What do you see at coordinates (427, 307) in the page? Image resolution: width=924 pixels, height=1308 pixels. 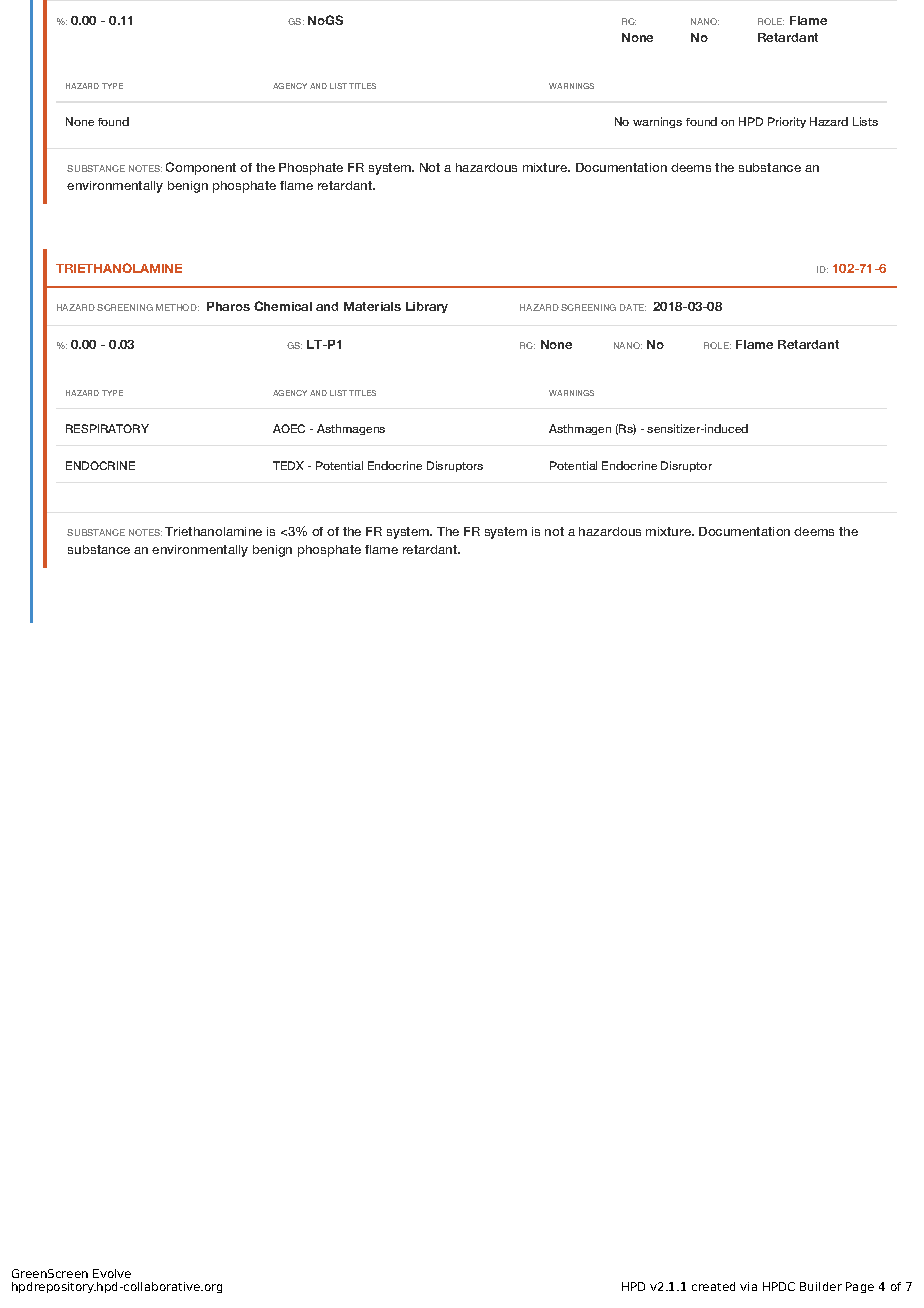 I see `Library` at bounding box center [427, 307].
